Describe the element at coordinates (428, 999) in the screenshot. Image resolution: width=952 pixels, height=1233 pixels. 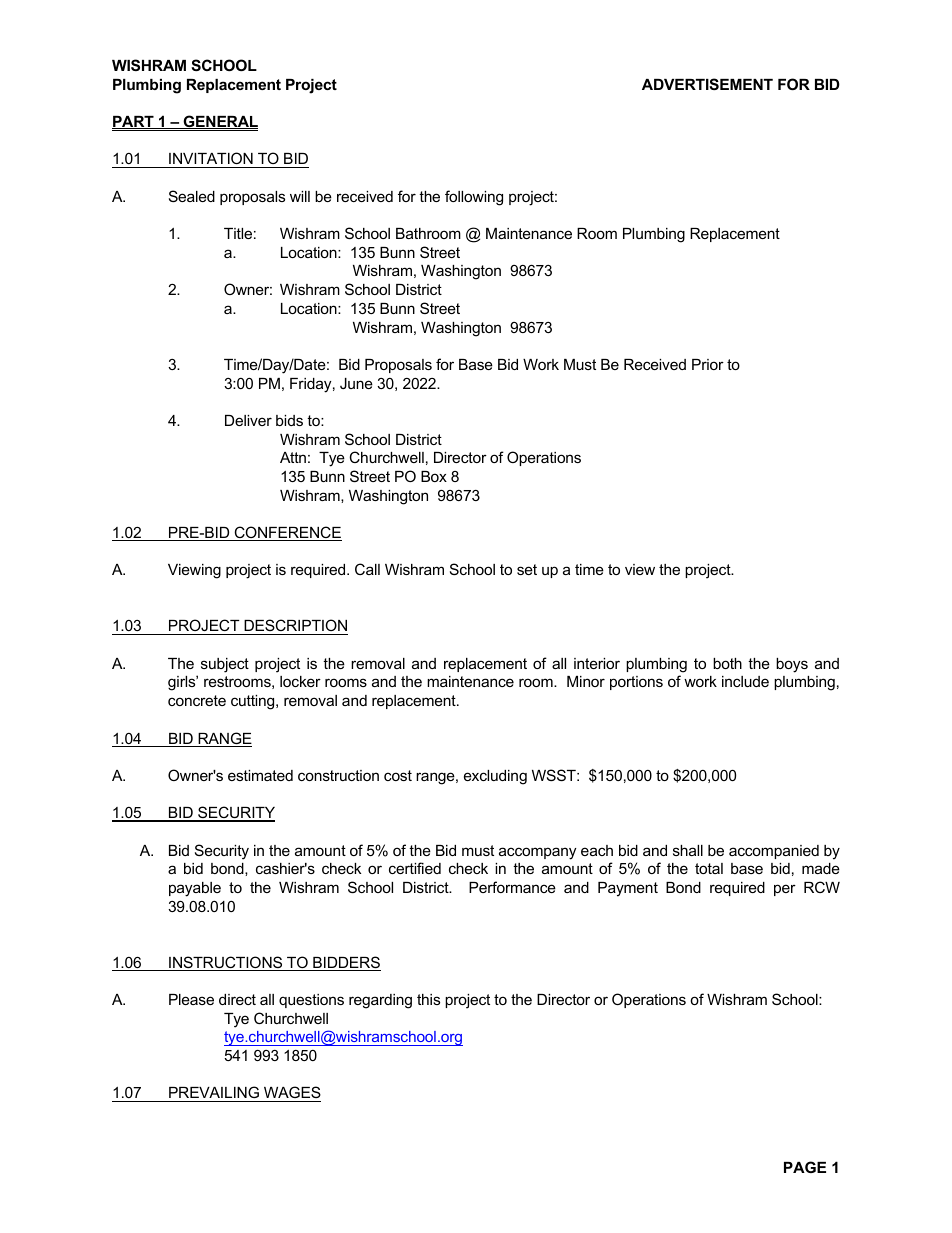
I see `this` at that location.
